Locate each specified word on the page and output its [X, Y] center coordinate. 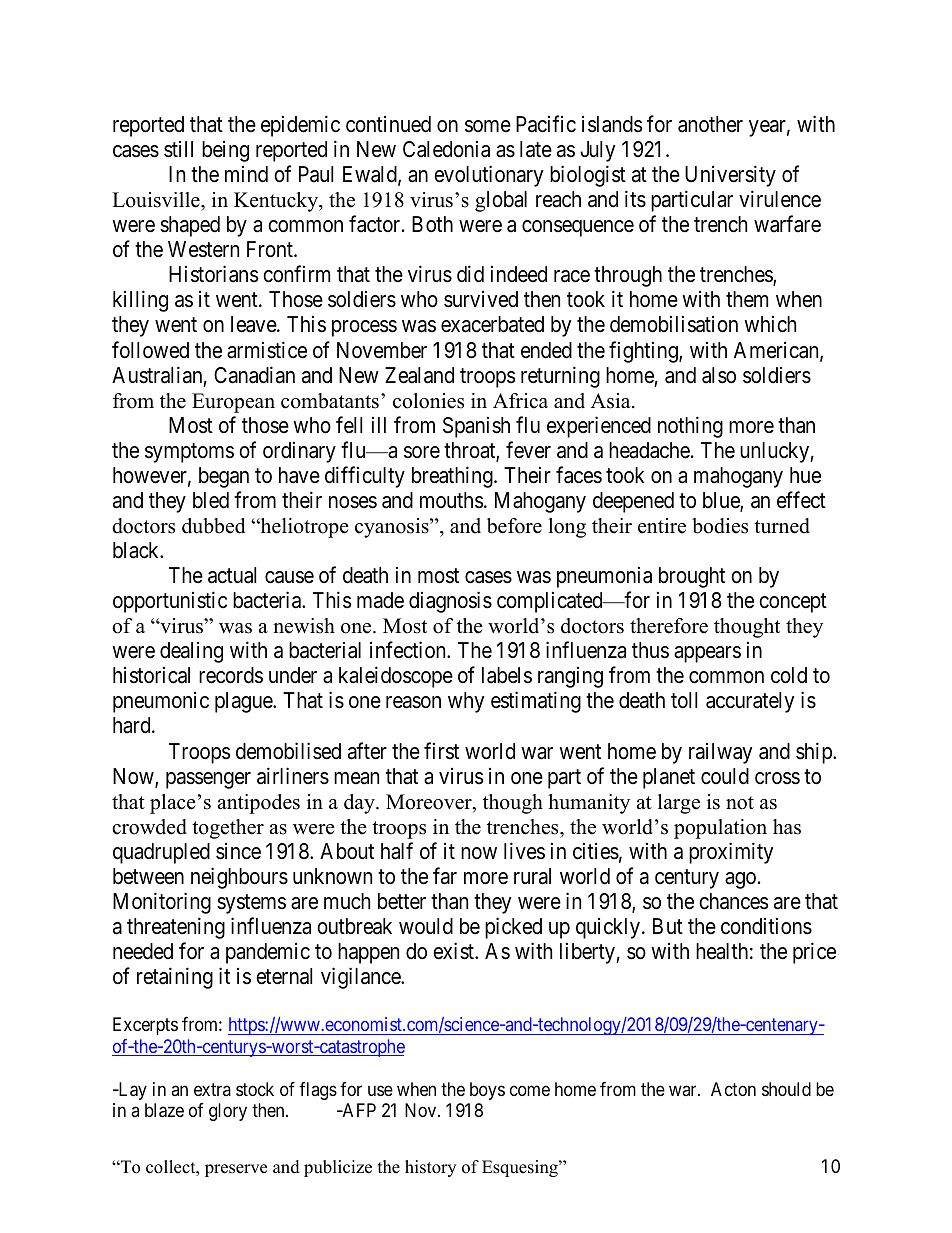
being [225, 151]
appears [707, 654]
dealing [191, 652]
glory [228, 1112]
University [730, 176]
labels [507, 675]
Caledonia [446, 149]
